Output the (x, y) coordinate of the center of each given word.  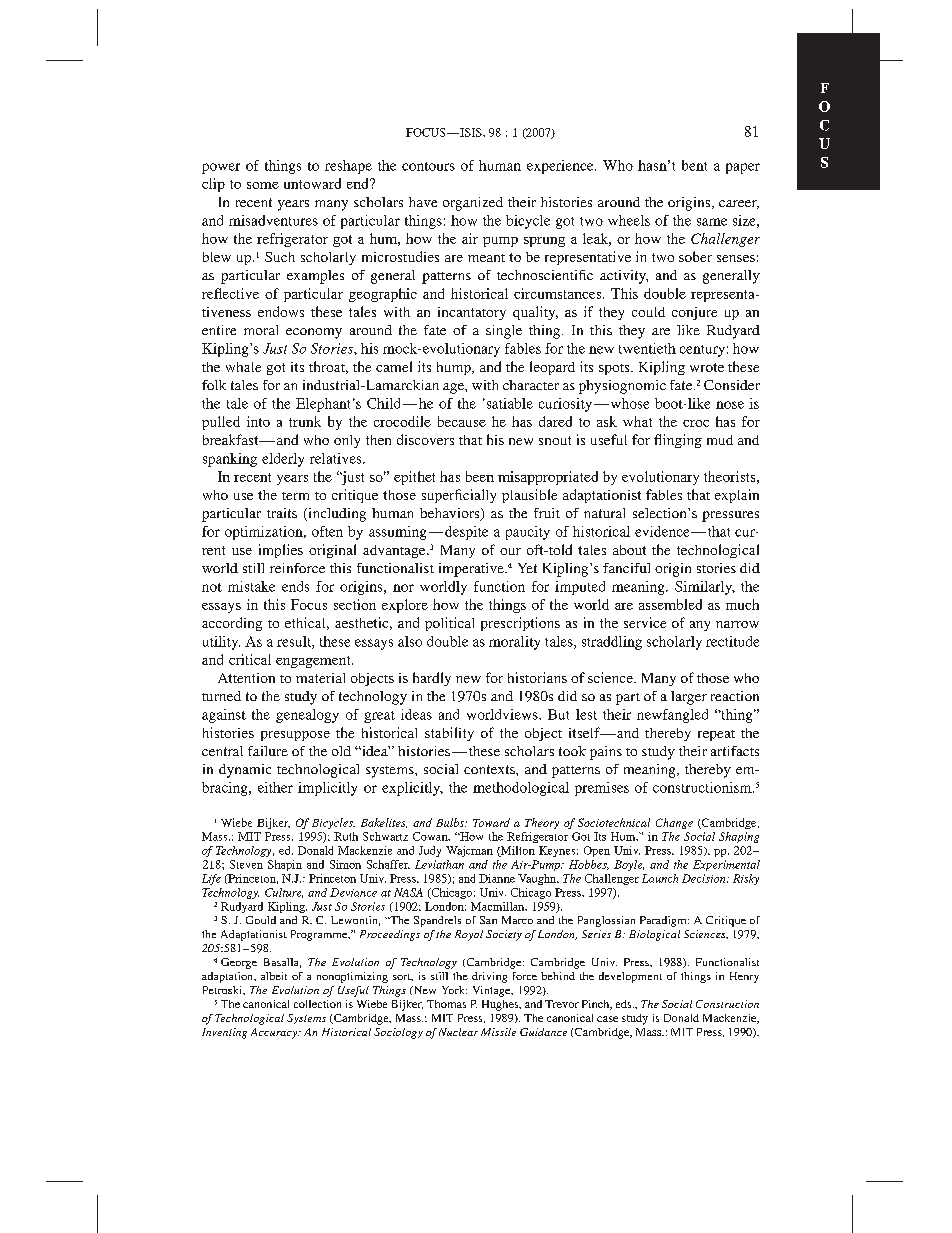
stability (449, 734)
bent (694, 165)
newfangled (672, 716)
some (263, 185)
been (480, 476)
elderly (283, 460)
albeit (274, 976)
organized (473, 204)
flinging (678, 441)
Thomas (446, 1004)
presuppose (295, 736)
